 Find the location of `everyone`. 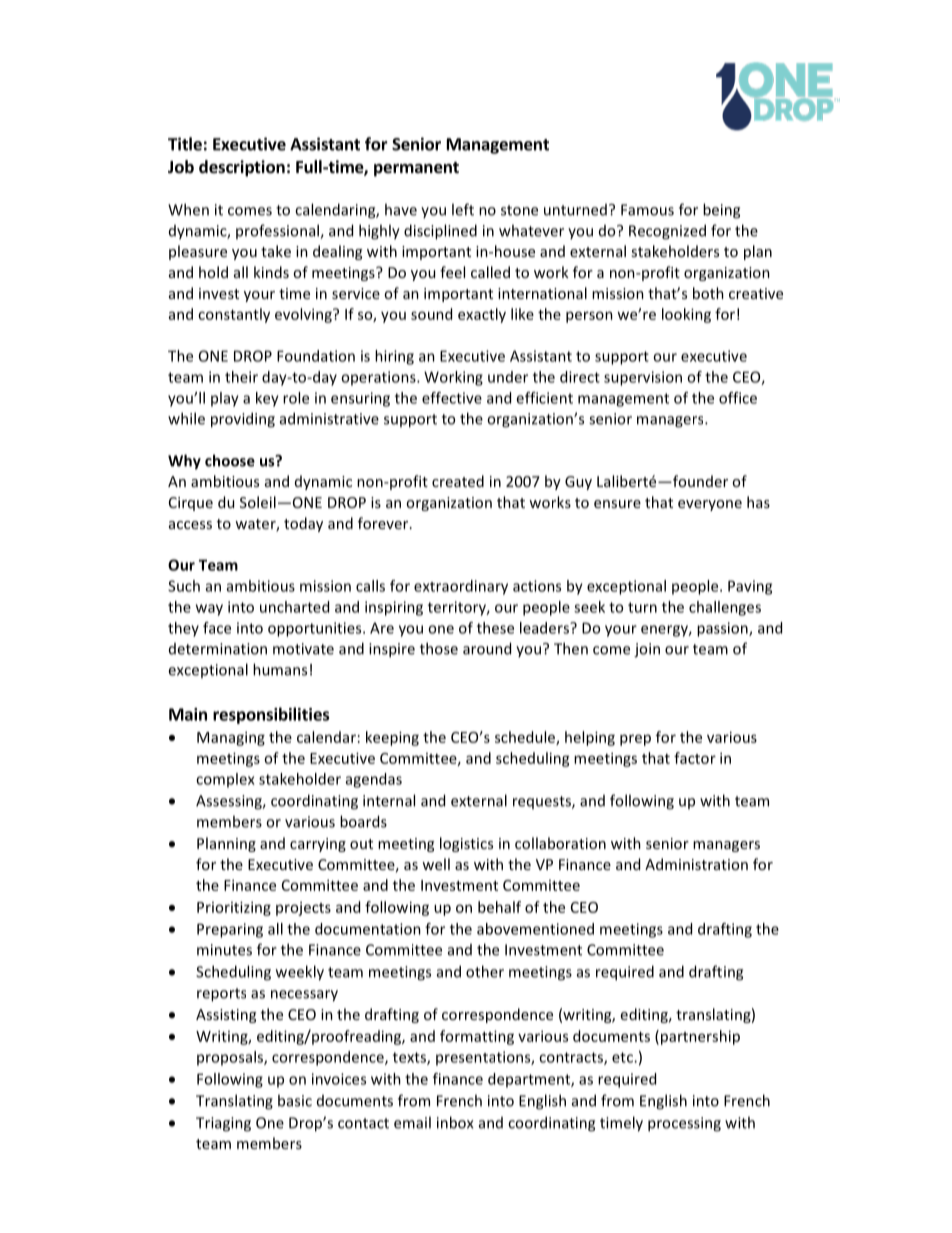

everyone is located at coordinates (710, 505).
